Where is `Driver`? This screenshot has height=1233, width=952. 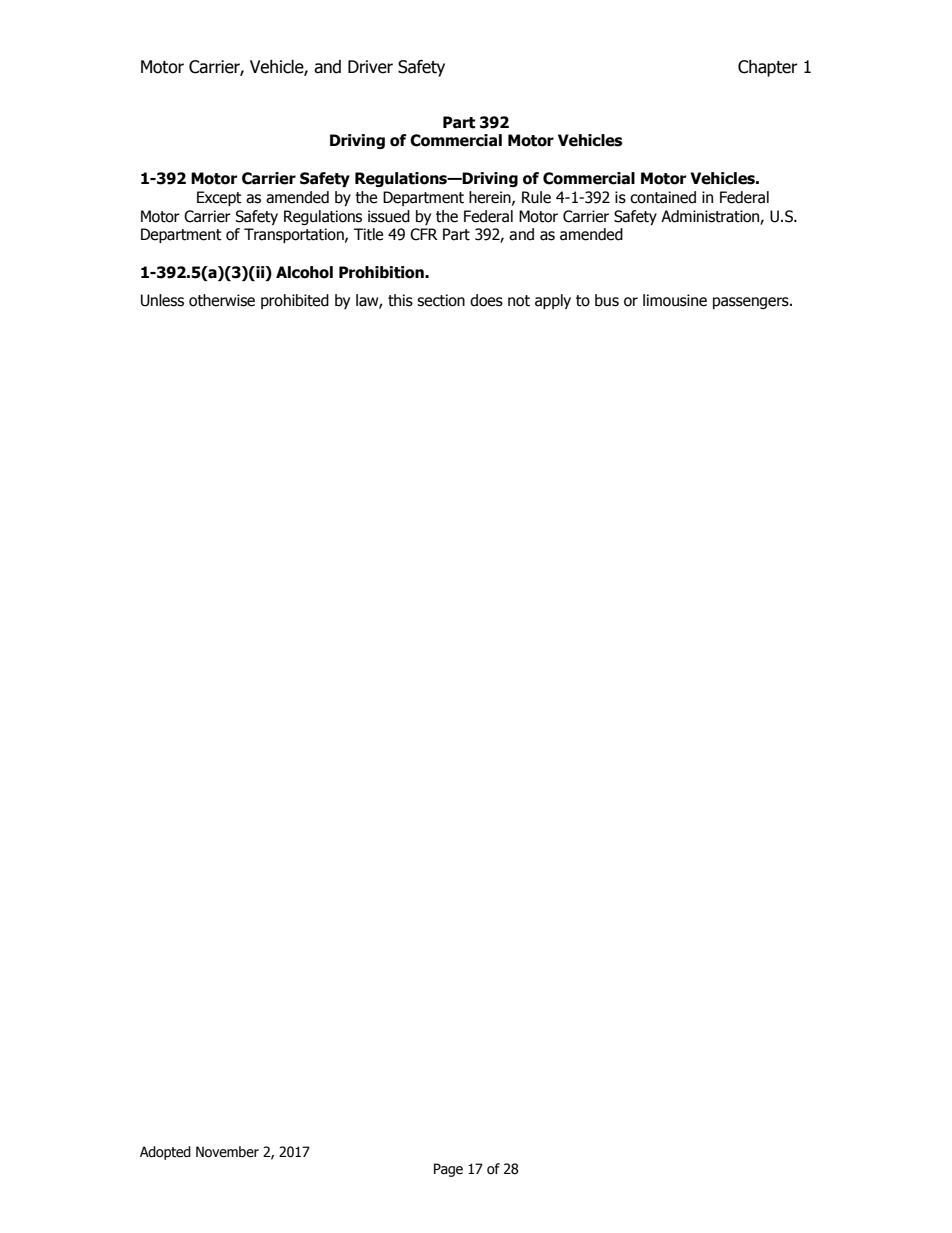
Driver is located at coordinates (370, 67).
